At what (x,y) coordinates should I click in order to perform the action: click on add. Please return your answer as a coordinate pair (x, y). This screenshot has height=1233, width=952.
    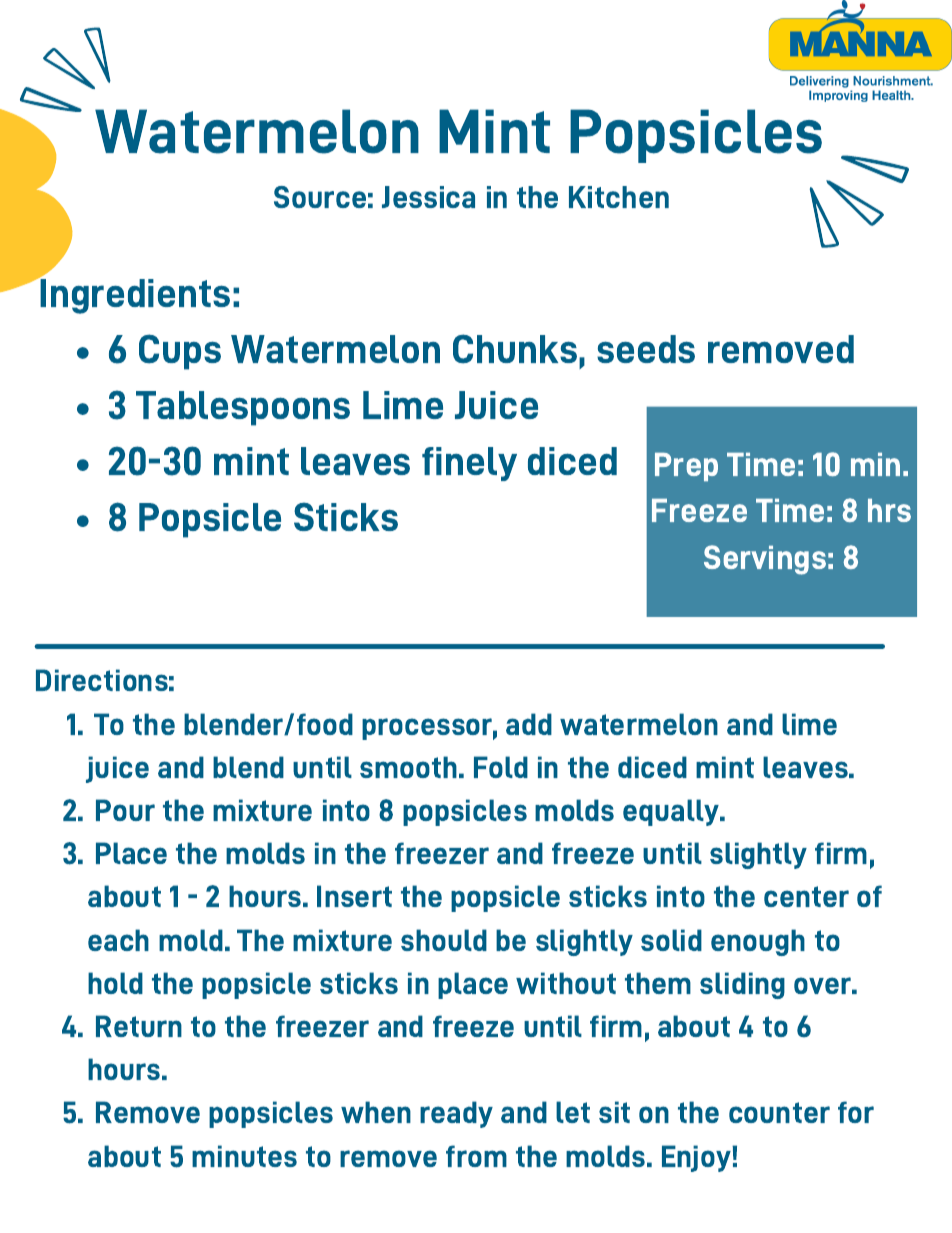
    Looking at the image, I should click on (529, 724).
